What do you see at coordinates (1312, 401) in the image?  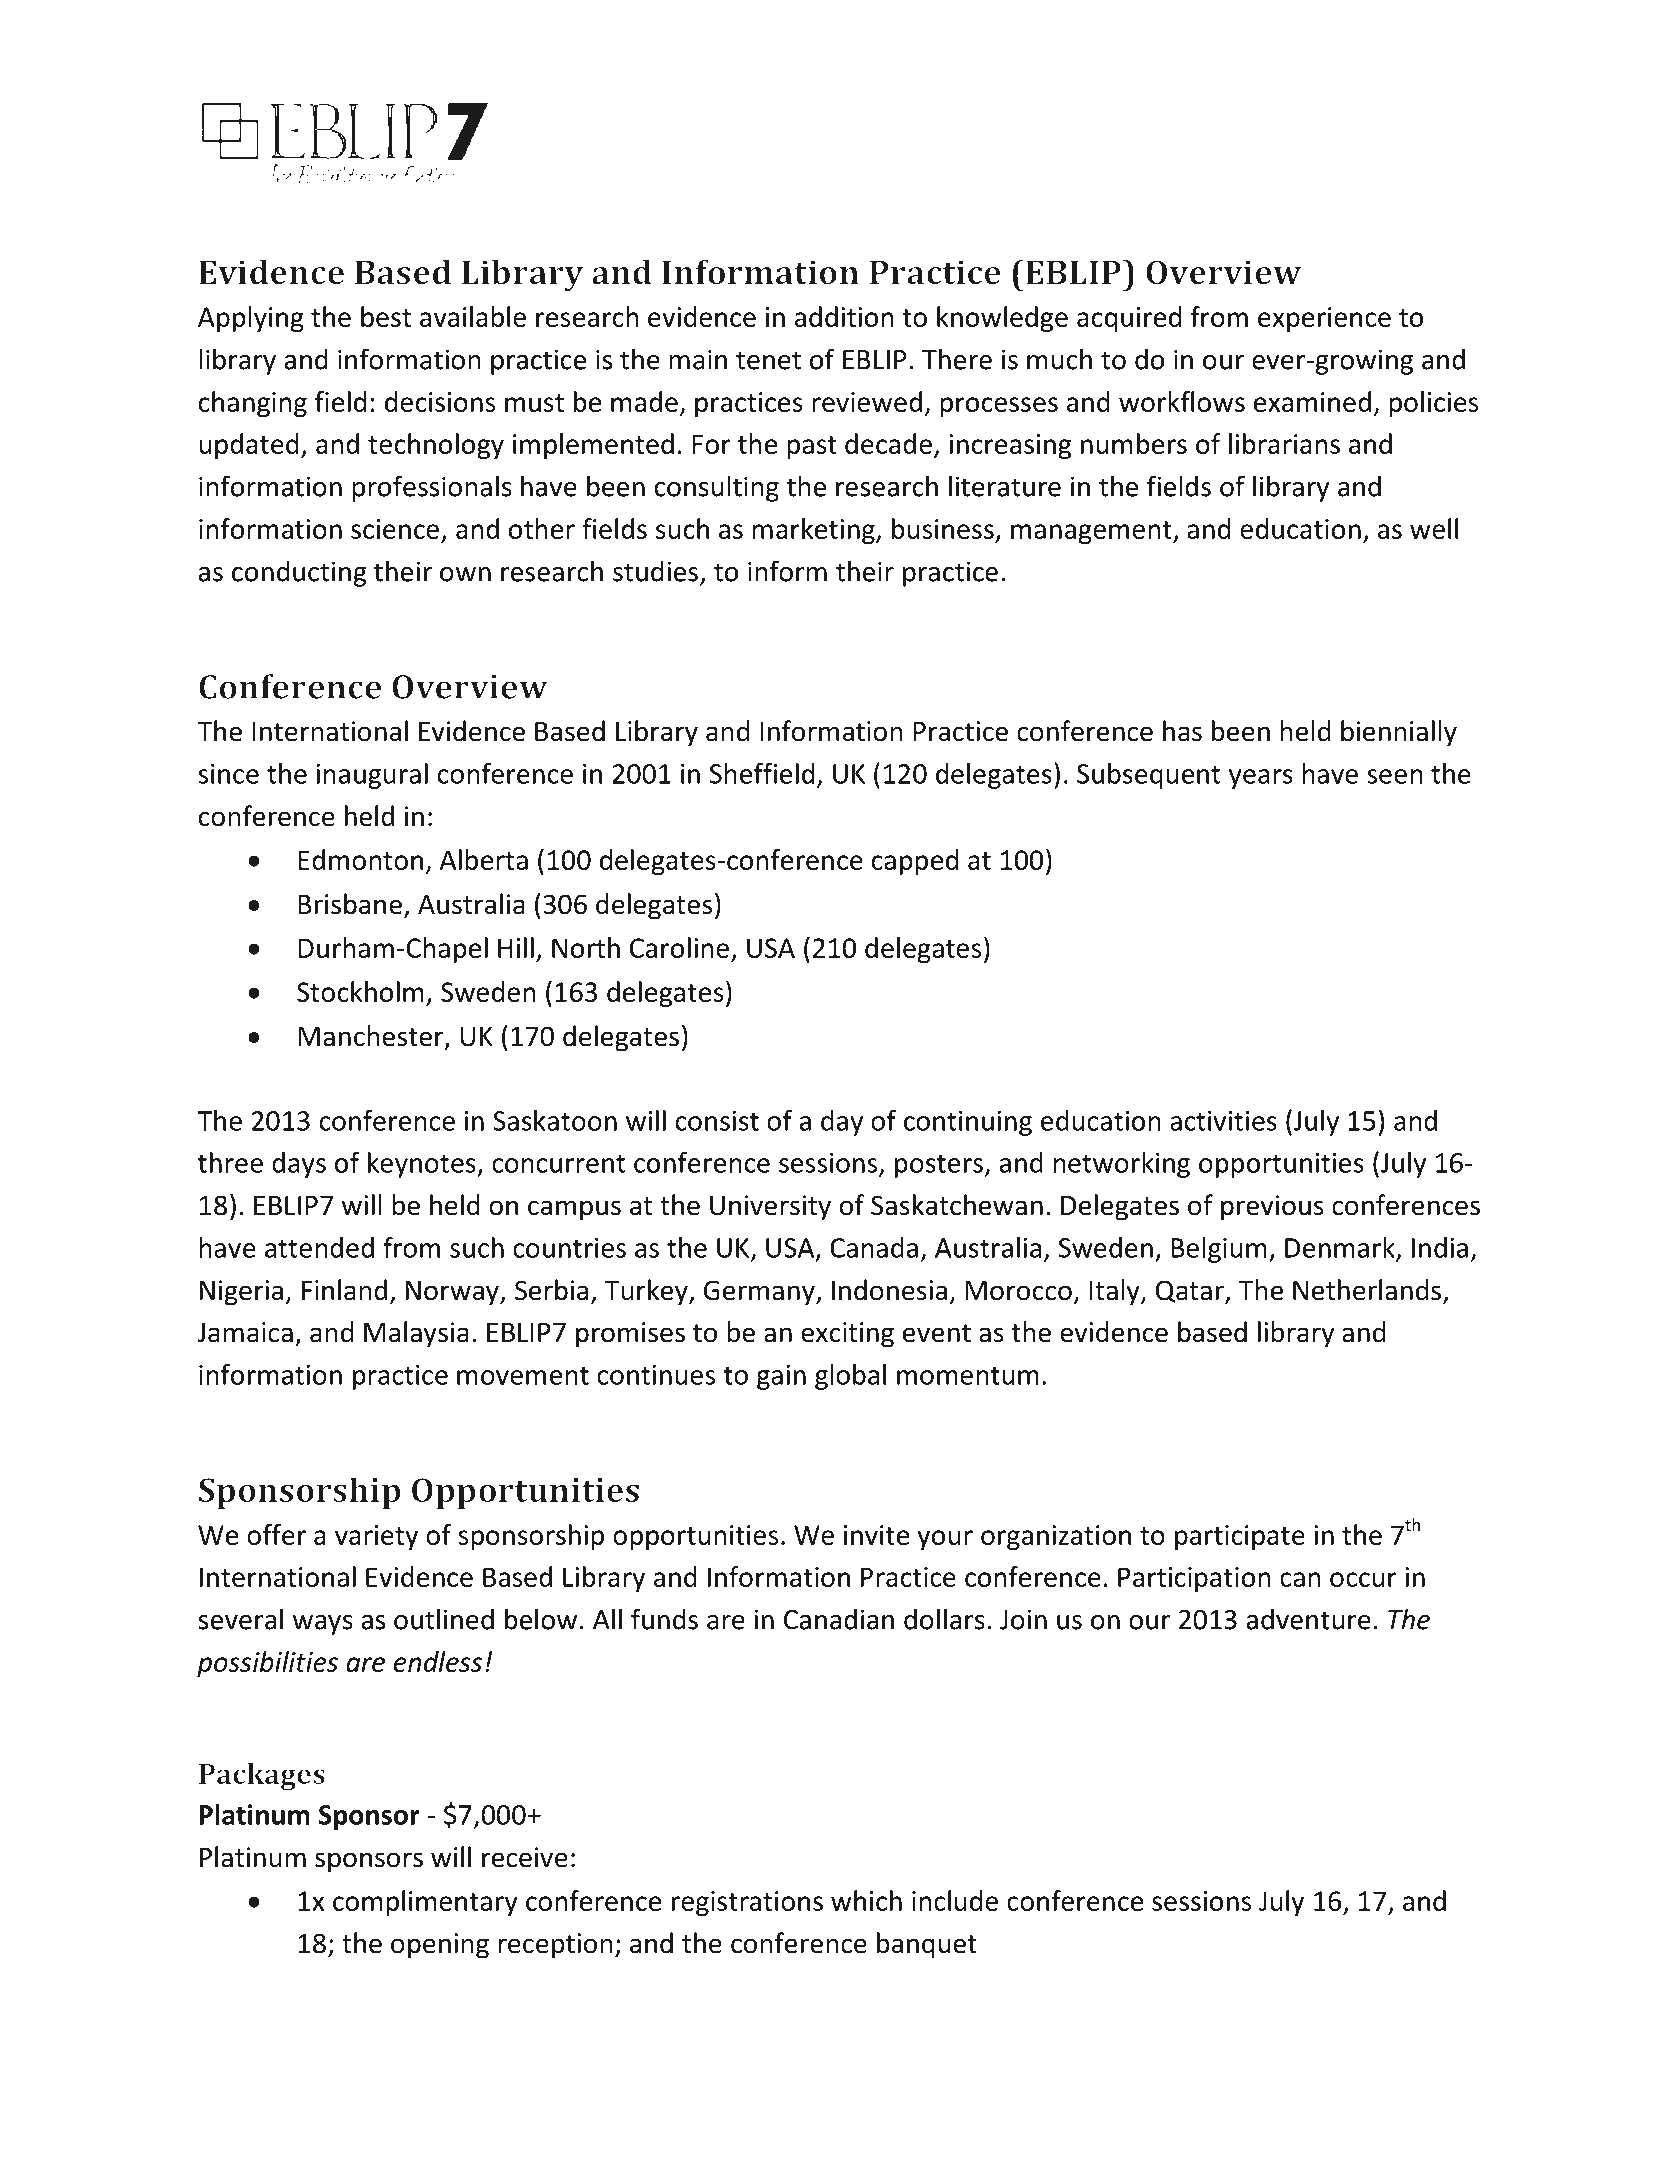 I see `examined` at bounding box center [1312, 401].
